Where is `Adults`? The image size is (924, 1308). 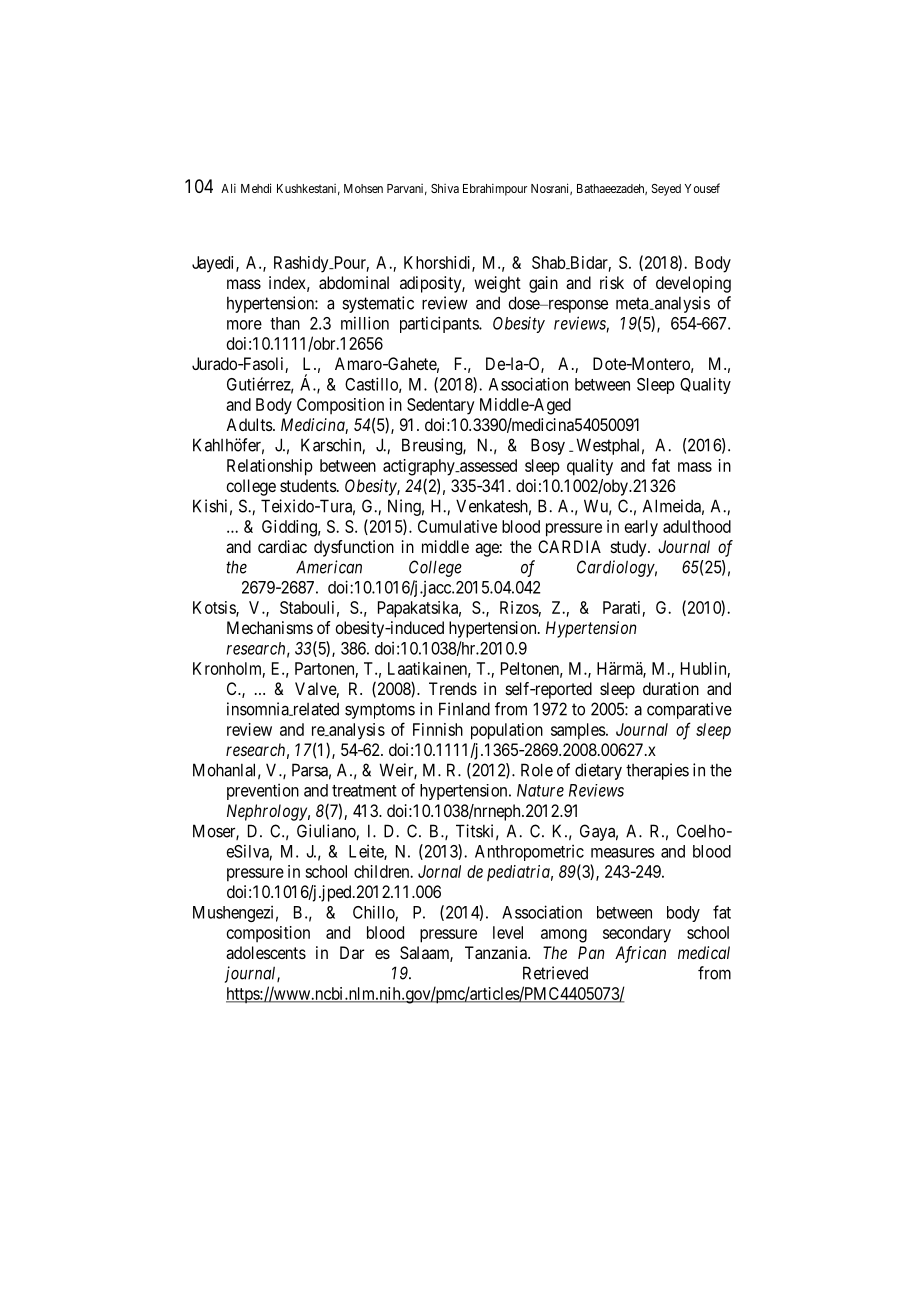 Adults is located at coordinates (249, 424).
